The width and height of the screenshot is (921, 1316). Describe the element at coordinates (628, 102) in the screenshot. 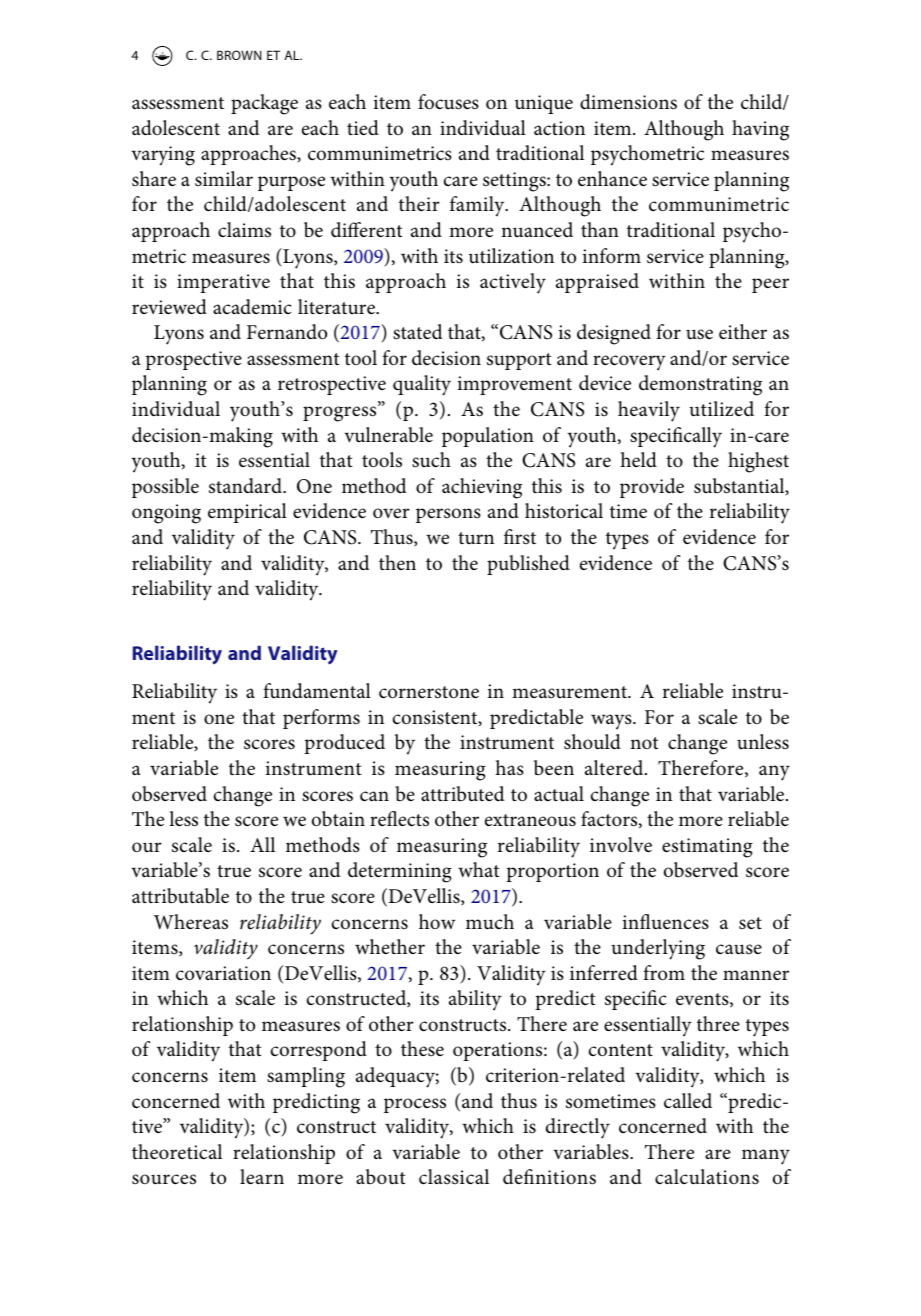

I see `dimensions` at that location.
